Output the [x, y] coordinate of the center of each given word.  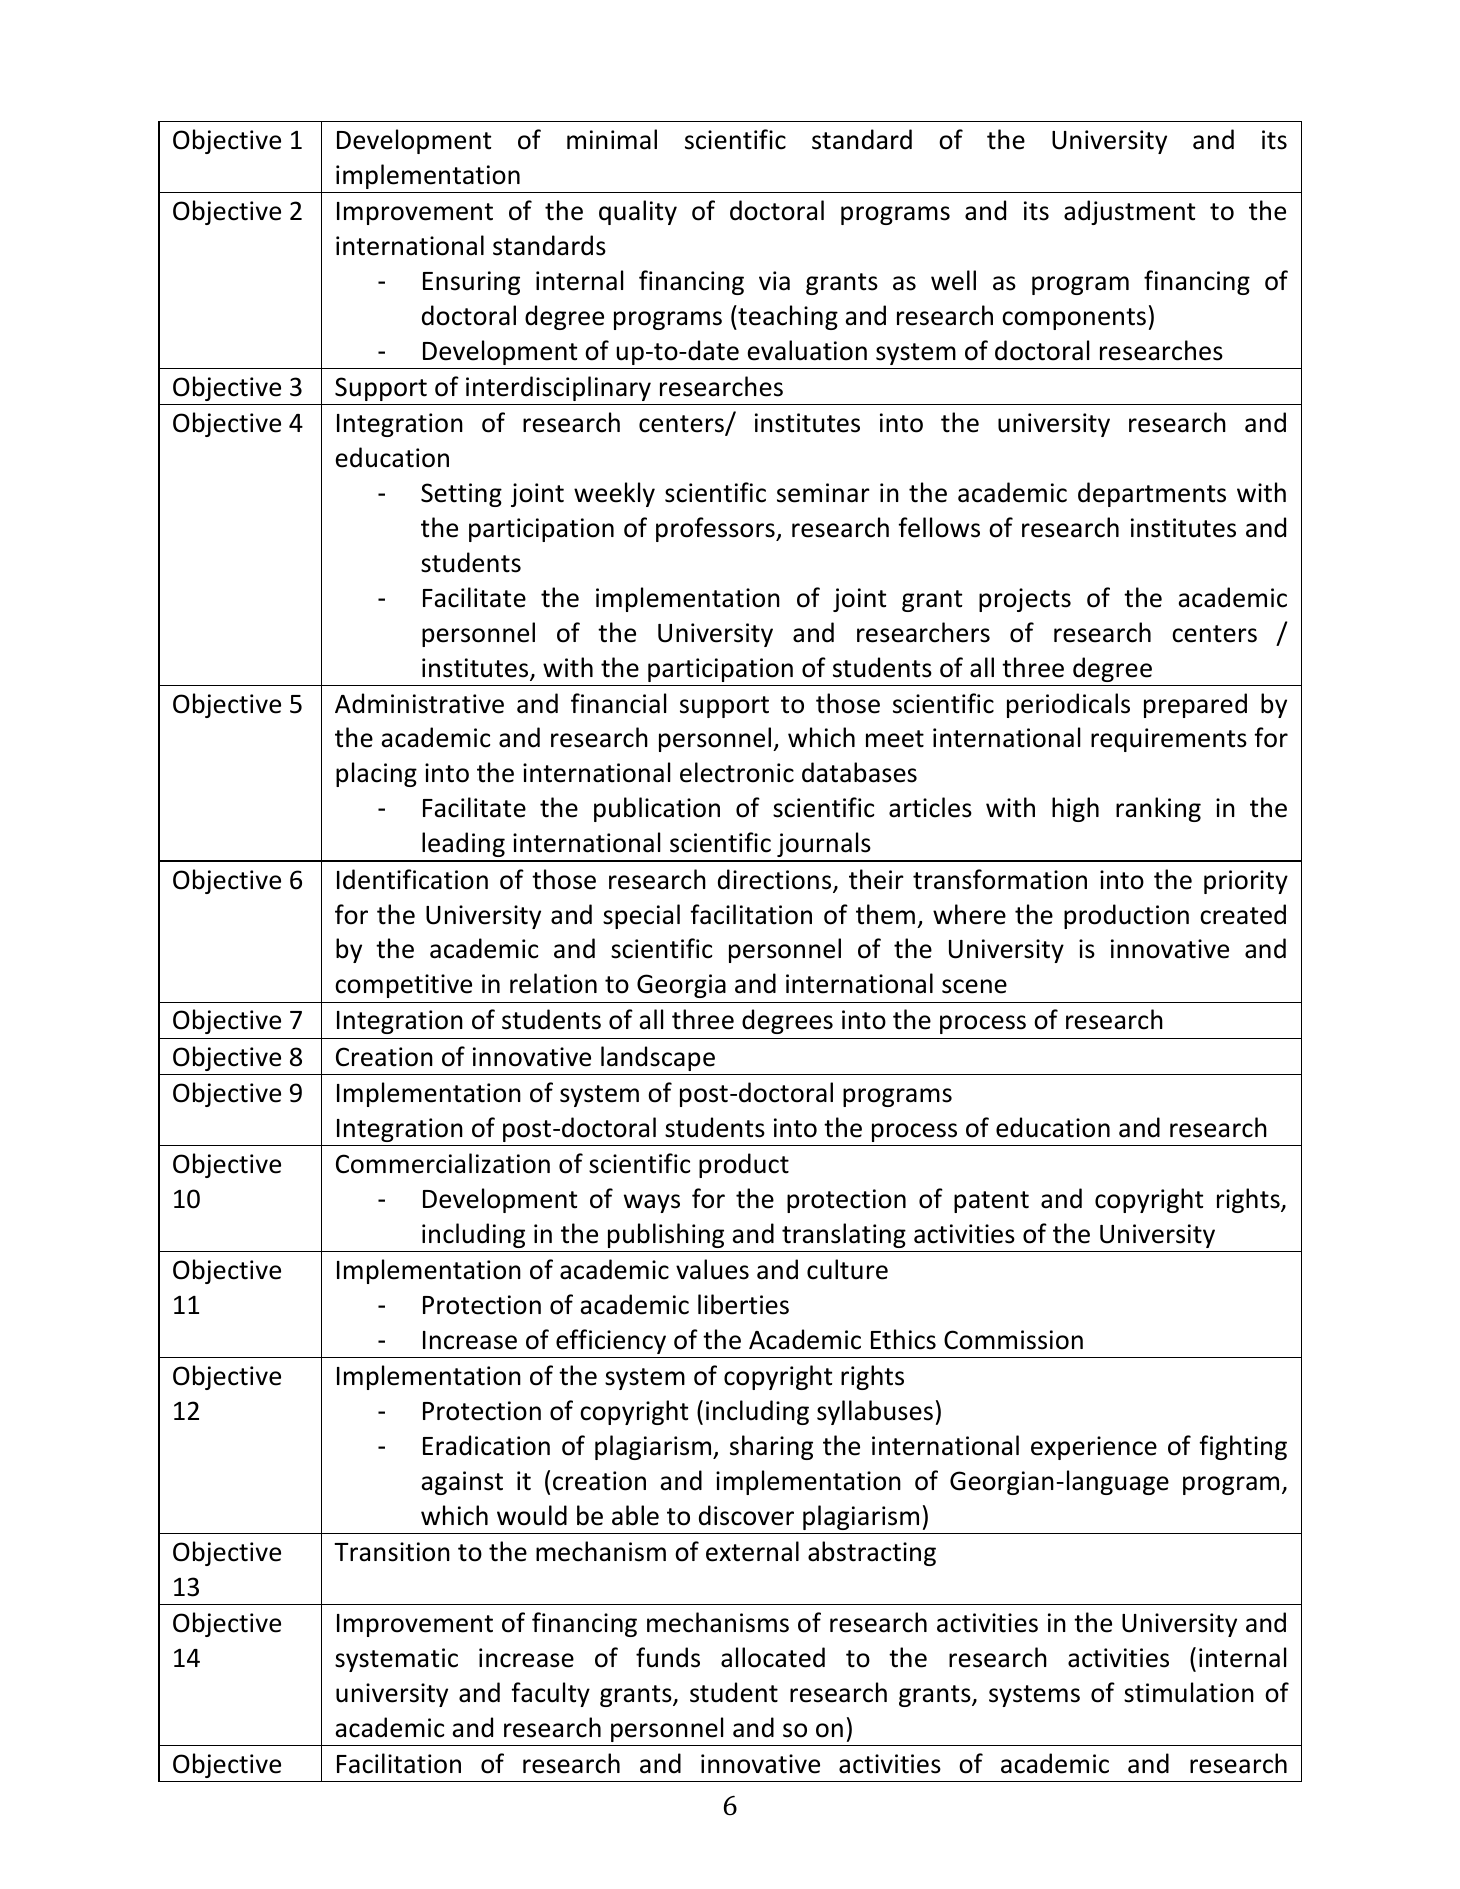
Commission [1013, 1340]
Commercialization [443, 1163]
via [774, 281]
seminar [823, 493]
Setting [461, 495]
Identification [412, 879]
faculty [550, 1694]
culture [847, 1269]
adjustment [1129, 212]
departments [1152, 494]
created [1243, 914]
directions [776, 880]
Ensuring [471, 283]
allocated [773, 1657]
